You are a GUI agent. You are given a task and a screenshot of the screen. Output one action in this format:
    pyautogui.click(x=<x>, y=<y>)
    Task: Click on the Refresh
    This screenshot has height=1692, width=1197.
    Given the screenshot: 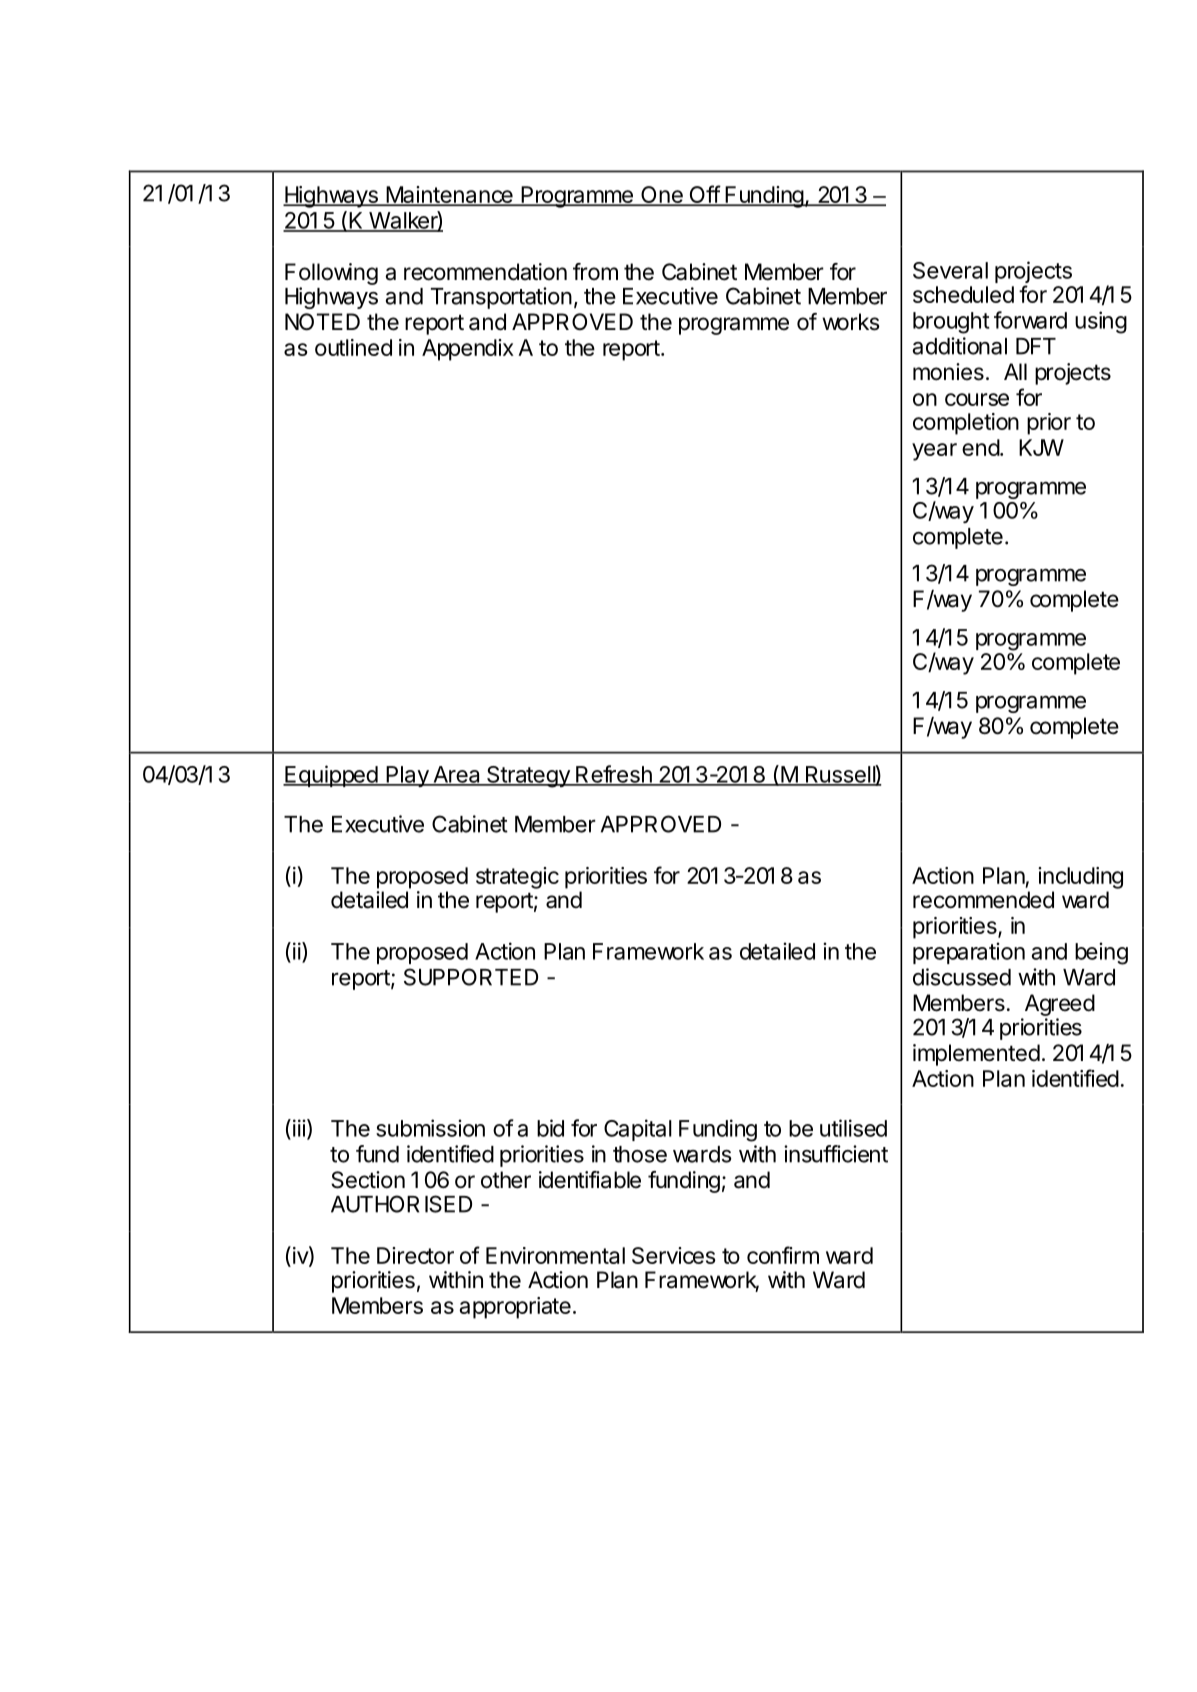 What is the action you would take?
    pyautogui.click(x=614, y=775)
